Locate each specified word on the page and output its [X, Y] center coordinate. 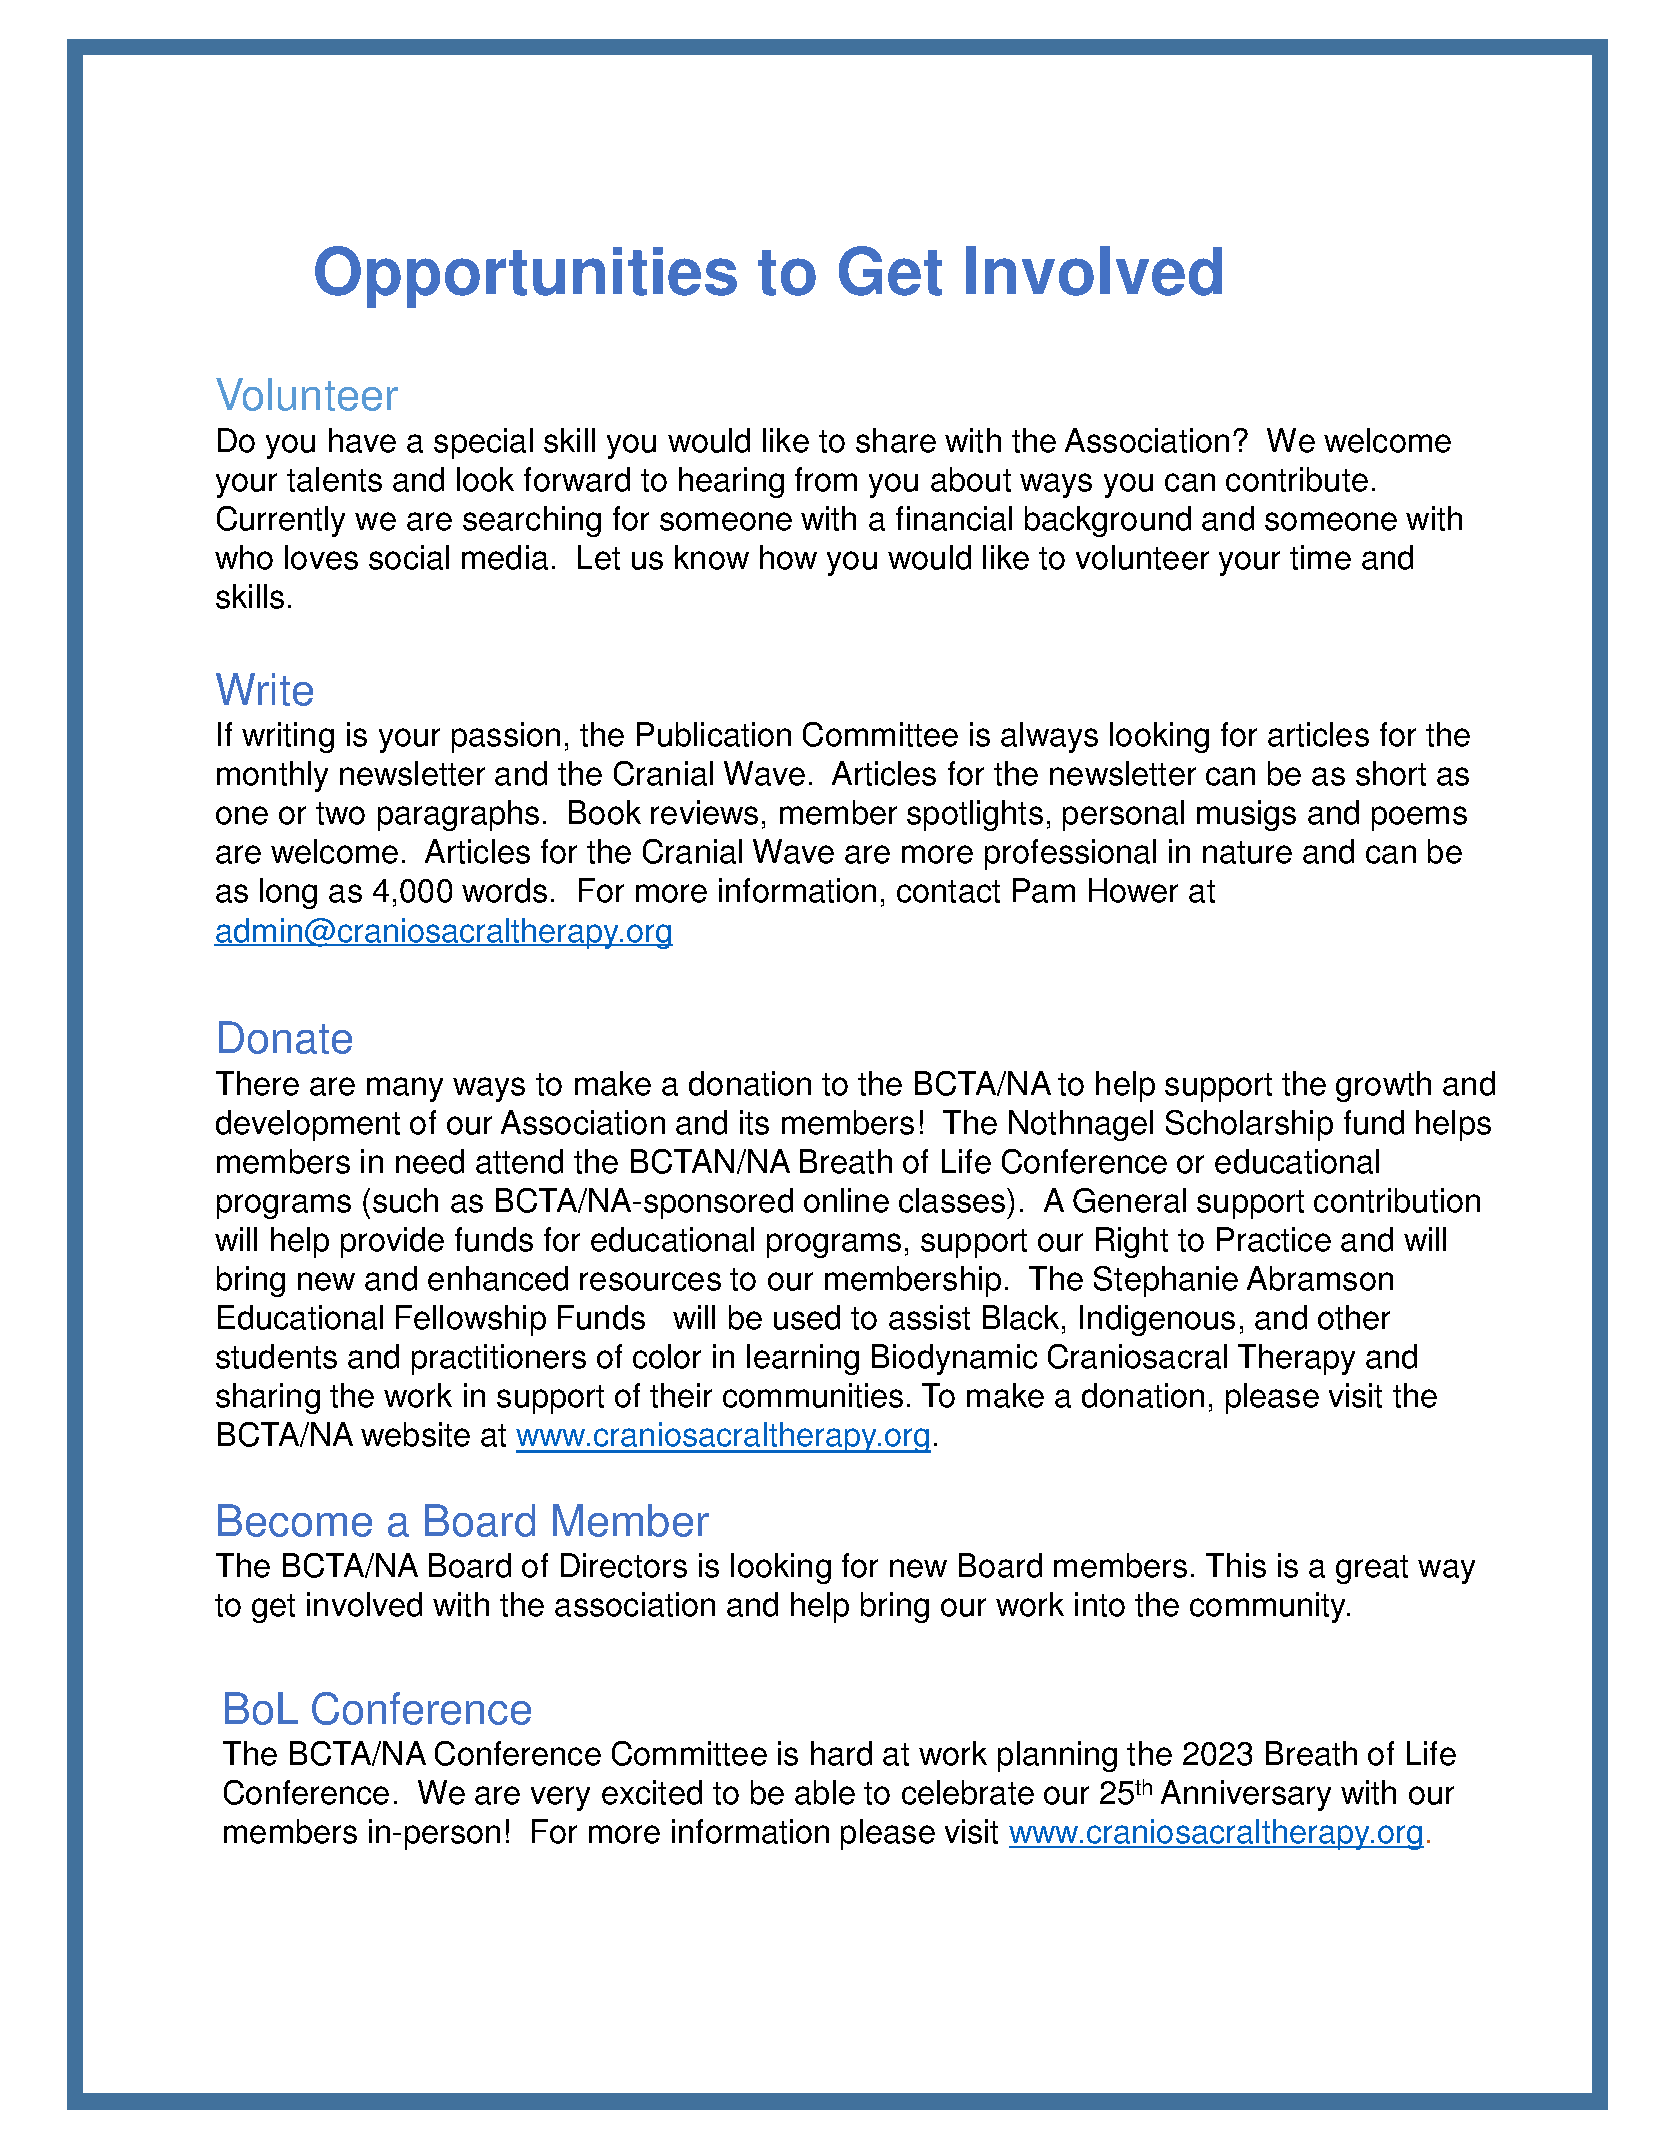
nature [1247, 852]
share [896, 440]
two [340, 813]
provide [392, 1242]
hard [841, 1753]
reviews [704, 812]
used [807, 1317]
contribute [1297, 479]
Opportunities [526, 277]
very [560, 1798]
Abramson [1320, 1278]
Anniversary [1246, 1795]
